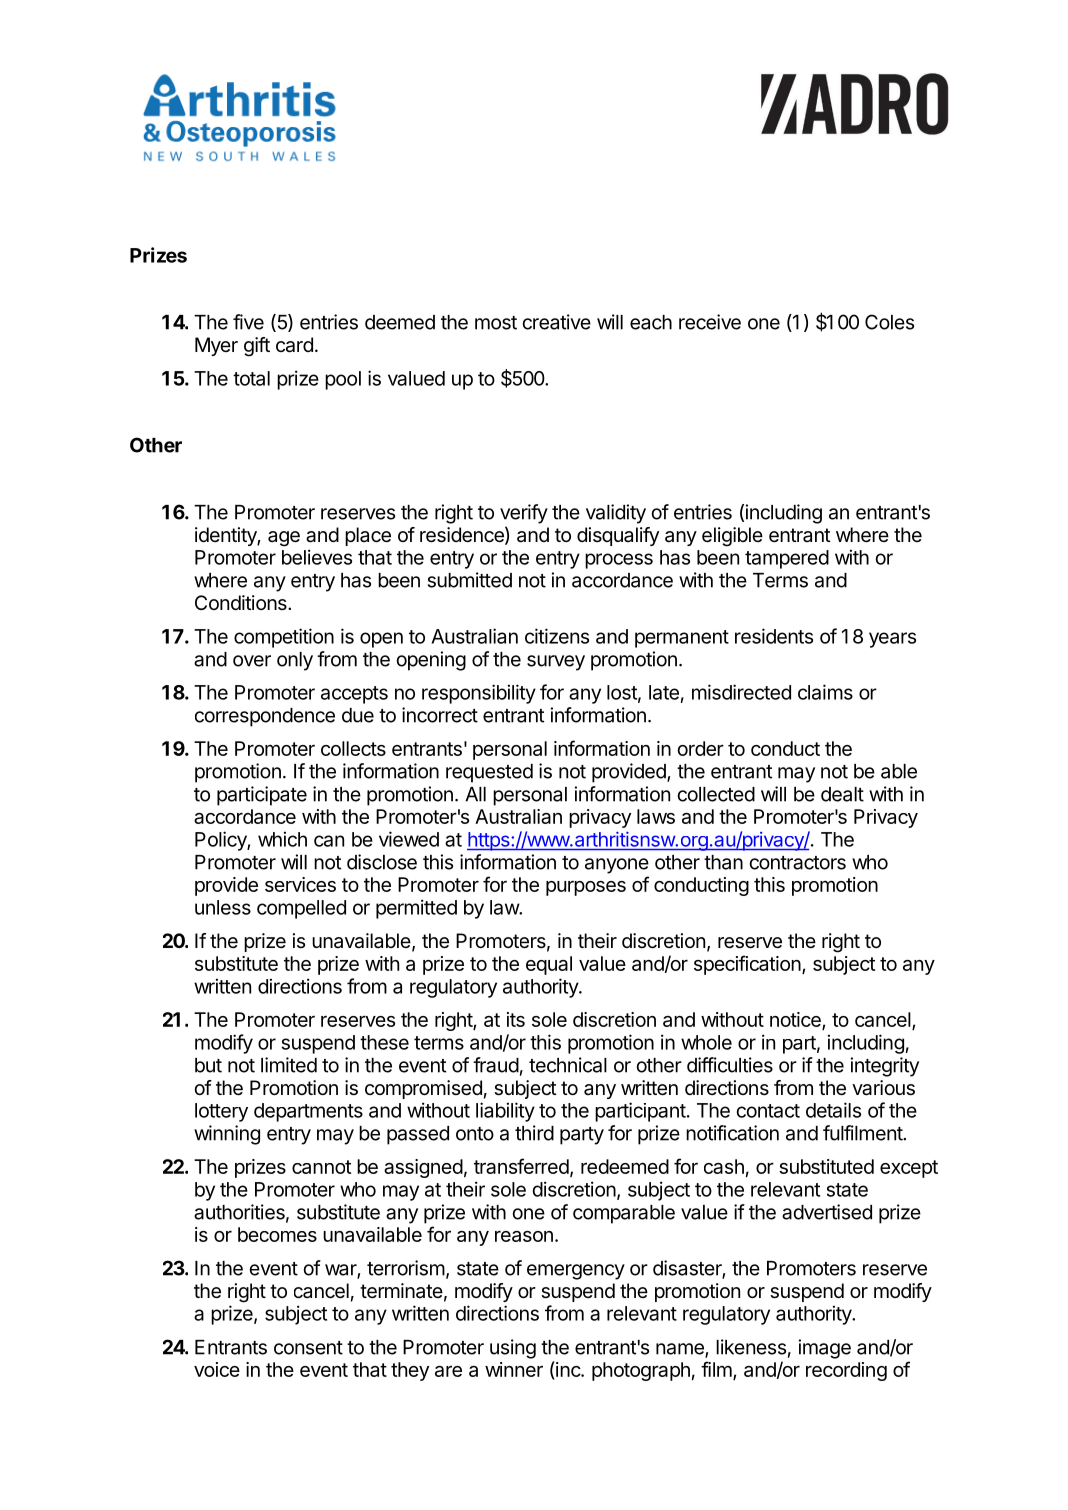  What do you see at coordinates (889, 322) in the screenshot?
I see `Coles` at bounding box center [889, 322].
